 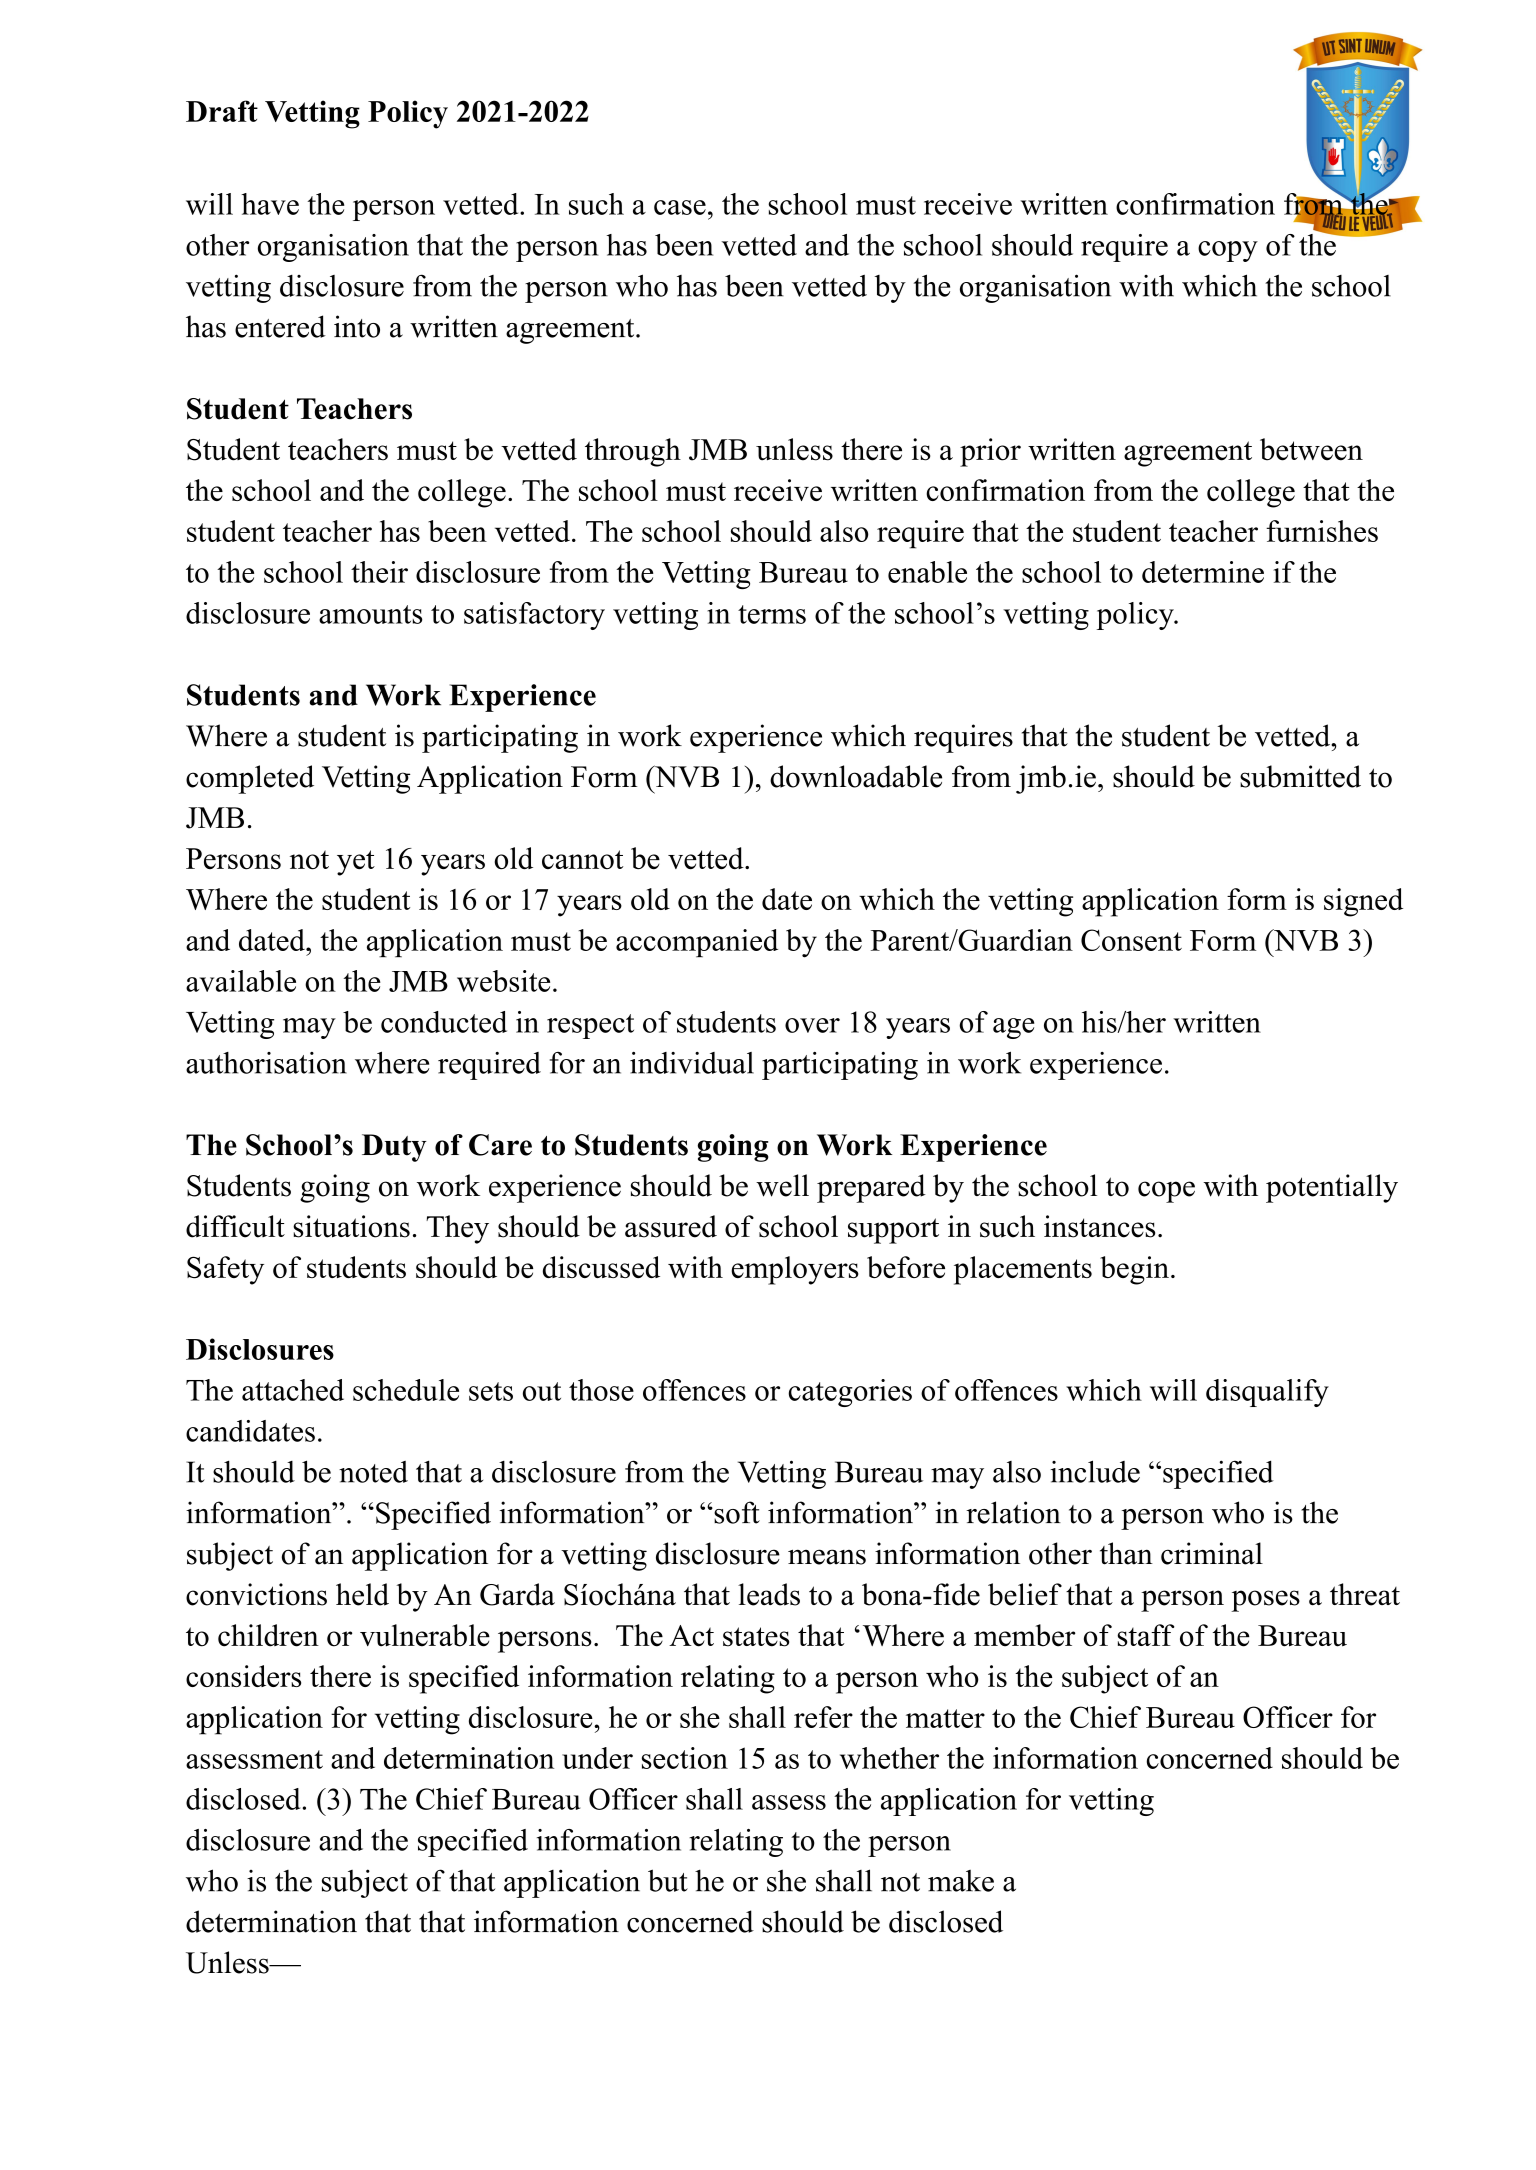 I want to click on have, so click(x=270, y=204).
